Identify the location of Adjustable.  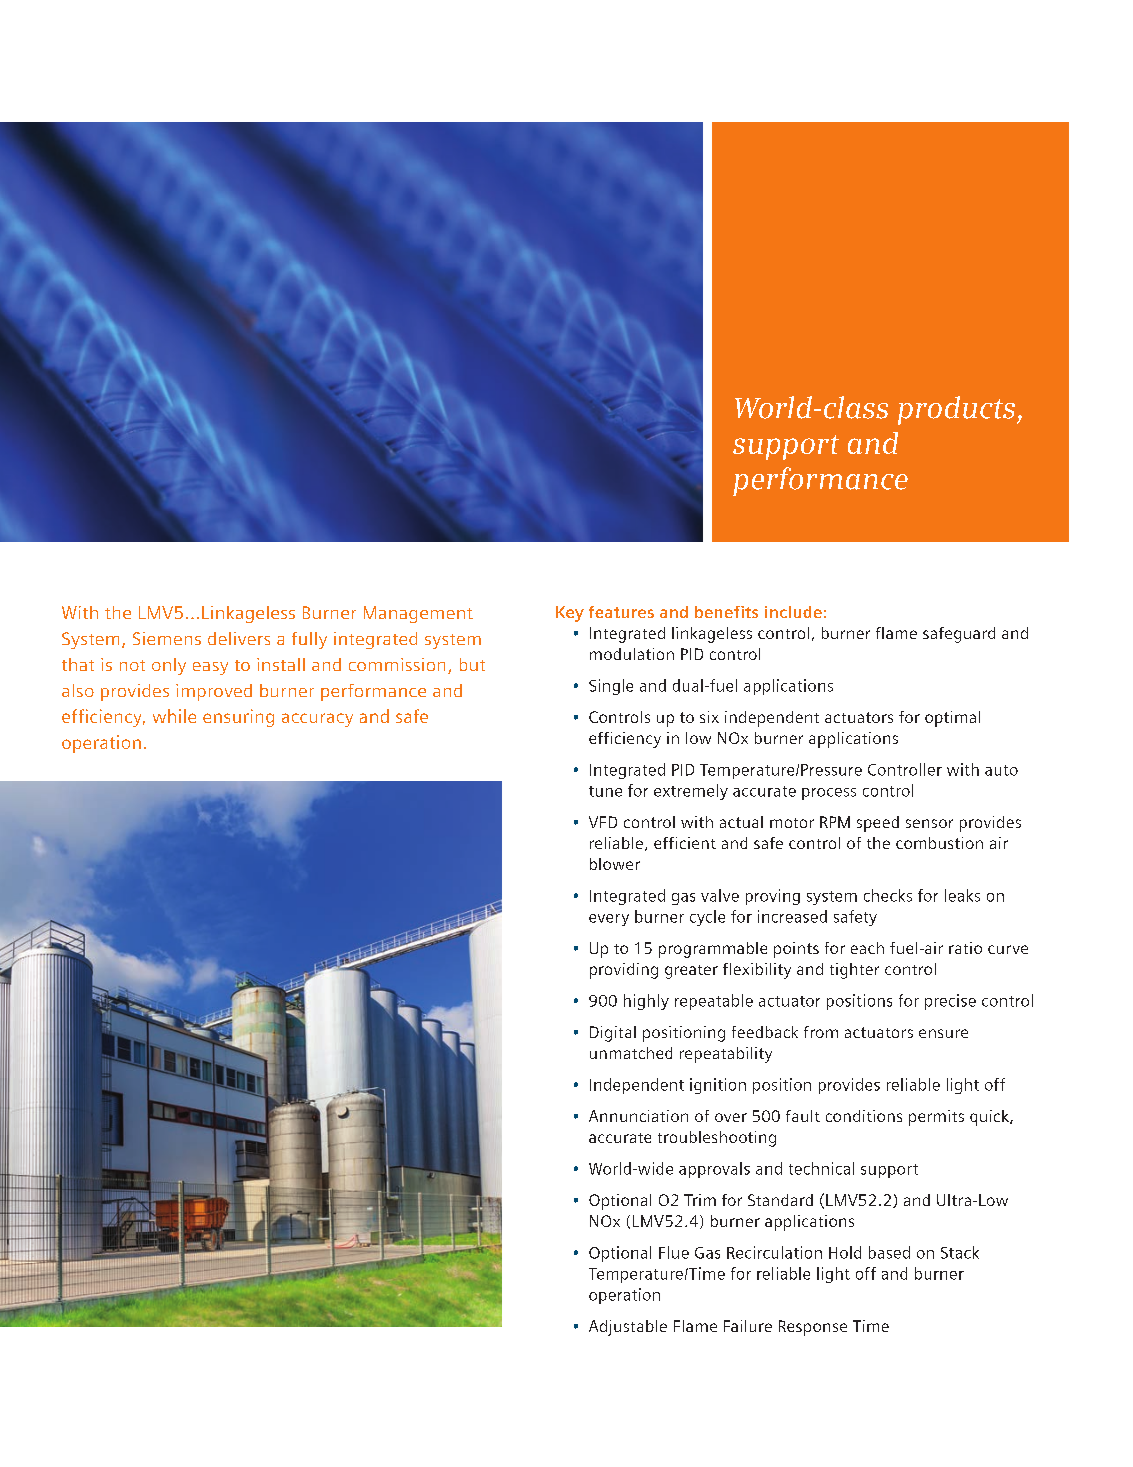
(628, 1328).
